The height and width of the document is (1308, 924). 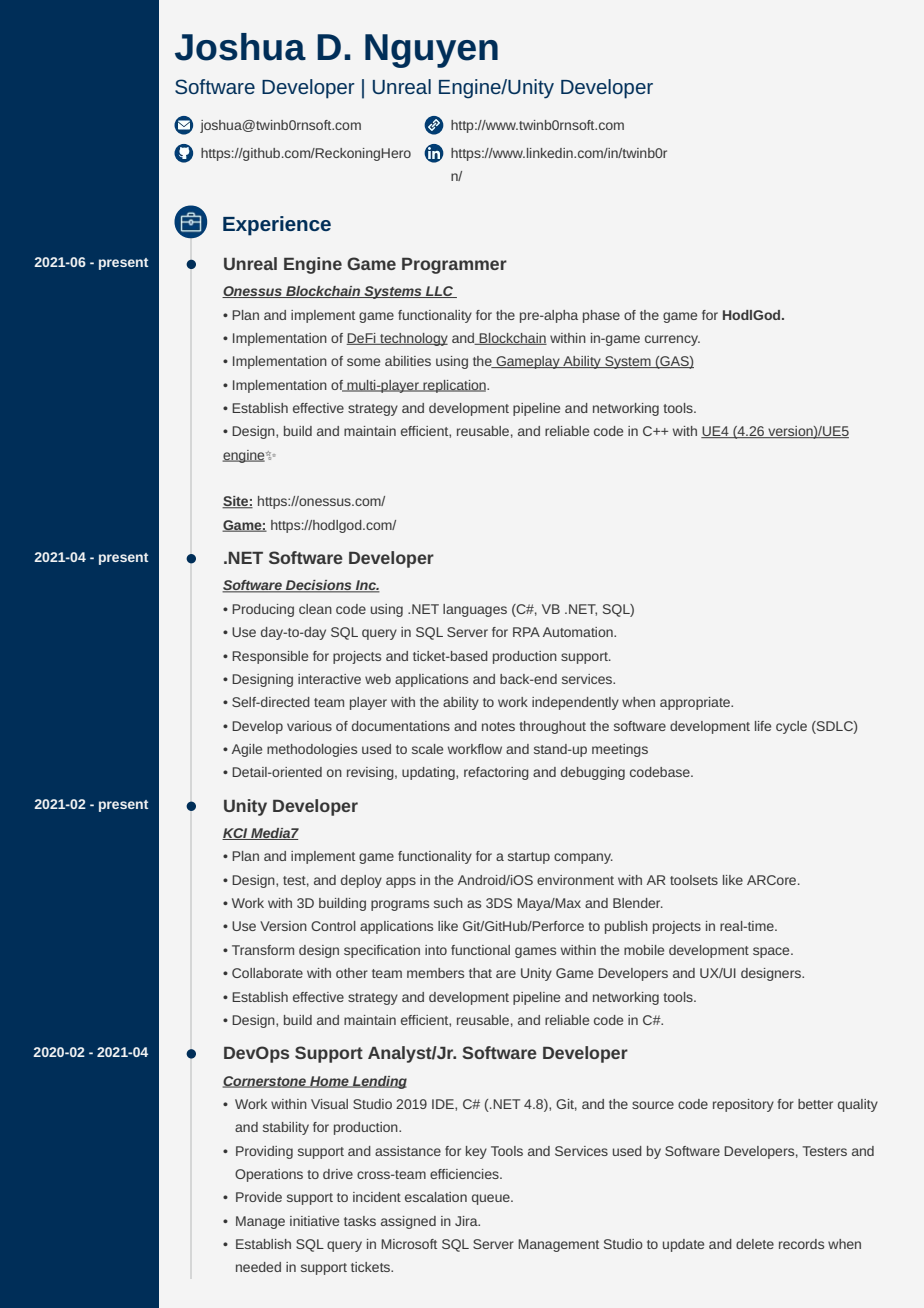 What do you see at coordinates (361, 881) in the document?
I see `deploy` at bounding box center [361, 881].
